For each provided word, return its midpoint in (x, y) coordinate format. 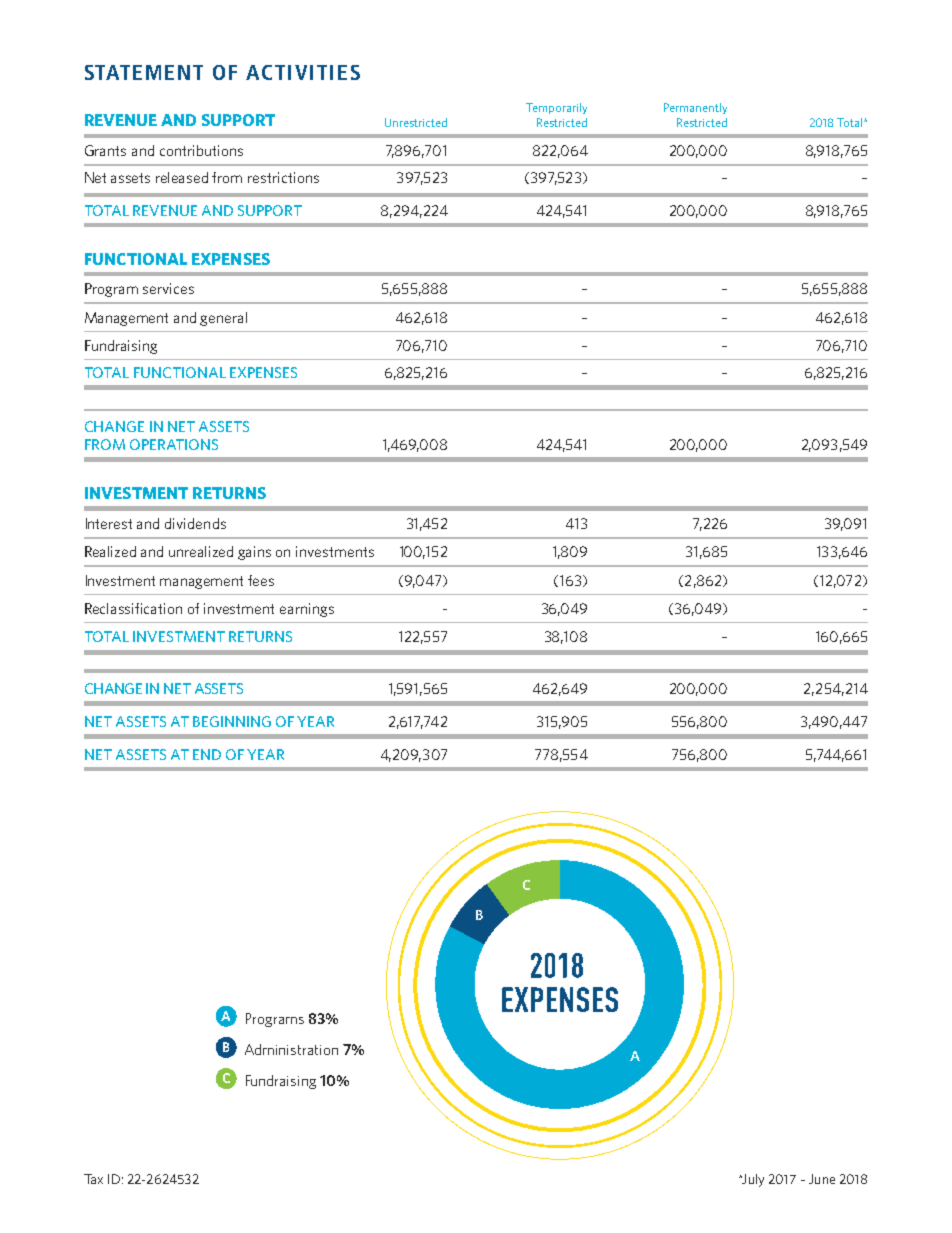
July (752, 1180)
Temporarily (556, 108)
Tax (93, 1179)
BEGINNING (232, 721)
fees (261, 580)
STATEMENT (144, 72)
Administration (291, 1049)
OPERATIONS (174, 444)
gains (254, 553)
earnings (307, 610)
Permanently (695, 108)
